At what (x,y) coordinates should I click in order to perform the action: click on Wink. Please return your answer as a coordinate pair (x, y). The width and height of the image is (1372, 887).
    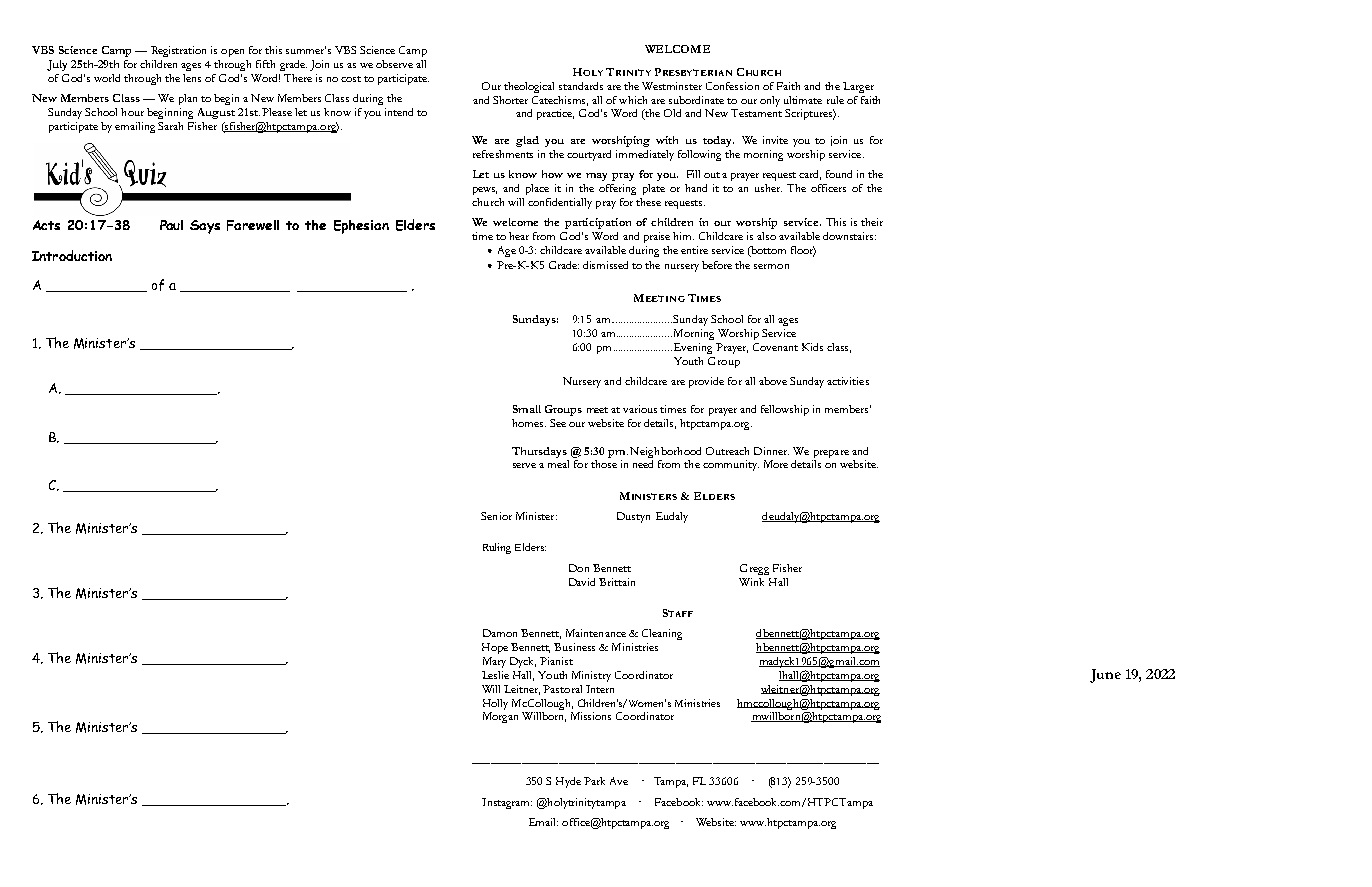
    Looking at the image, I should click on (751, 582).
